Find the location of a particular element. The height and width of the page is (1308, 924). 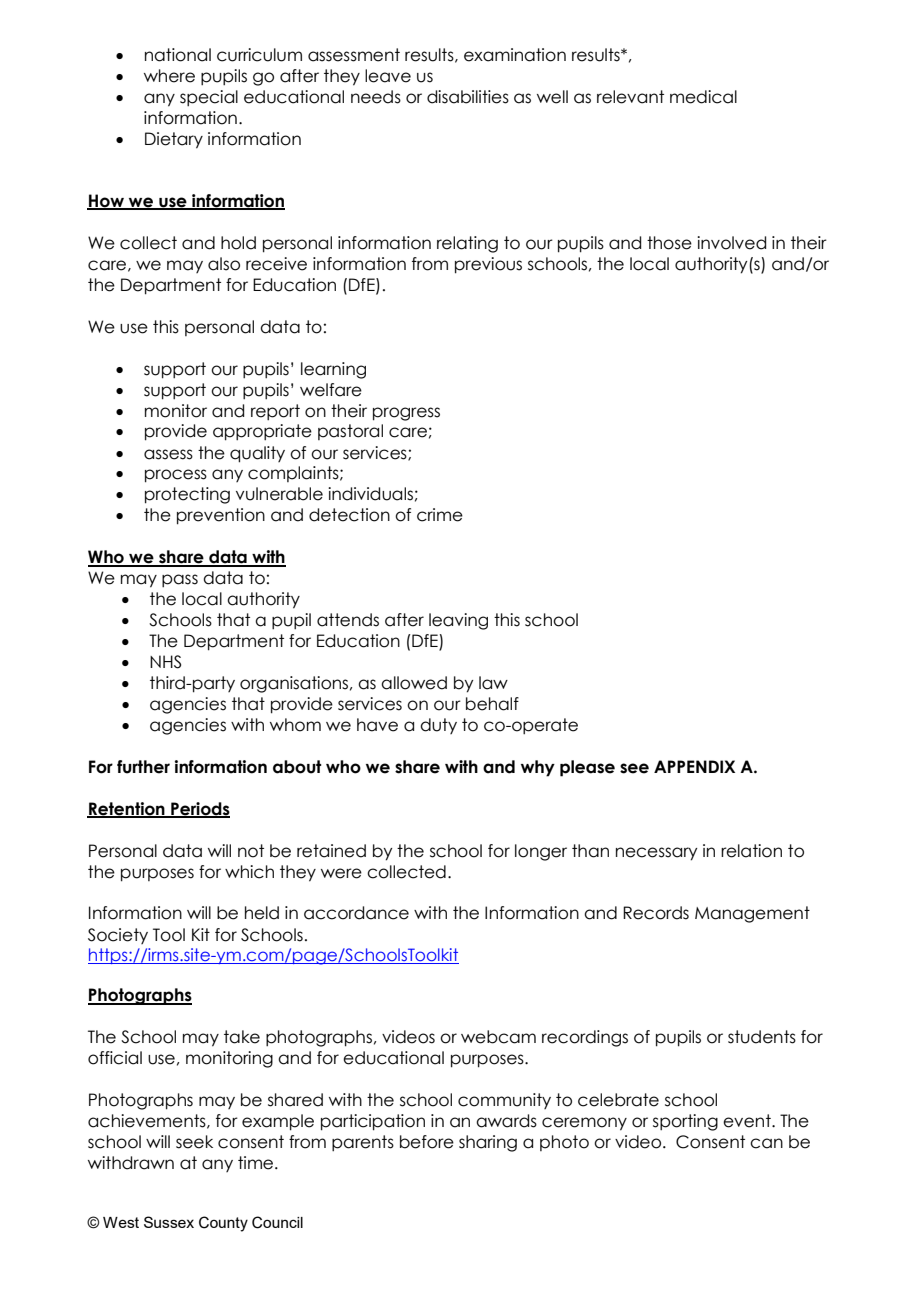

Sussex is located at coordinates (169, 1222).
